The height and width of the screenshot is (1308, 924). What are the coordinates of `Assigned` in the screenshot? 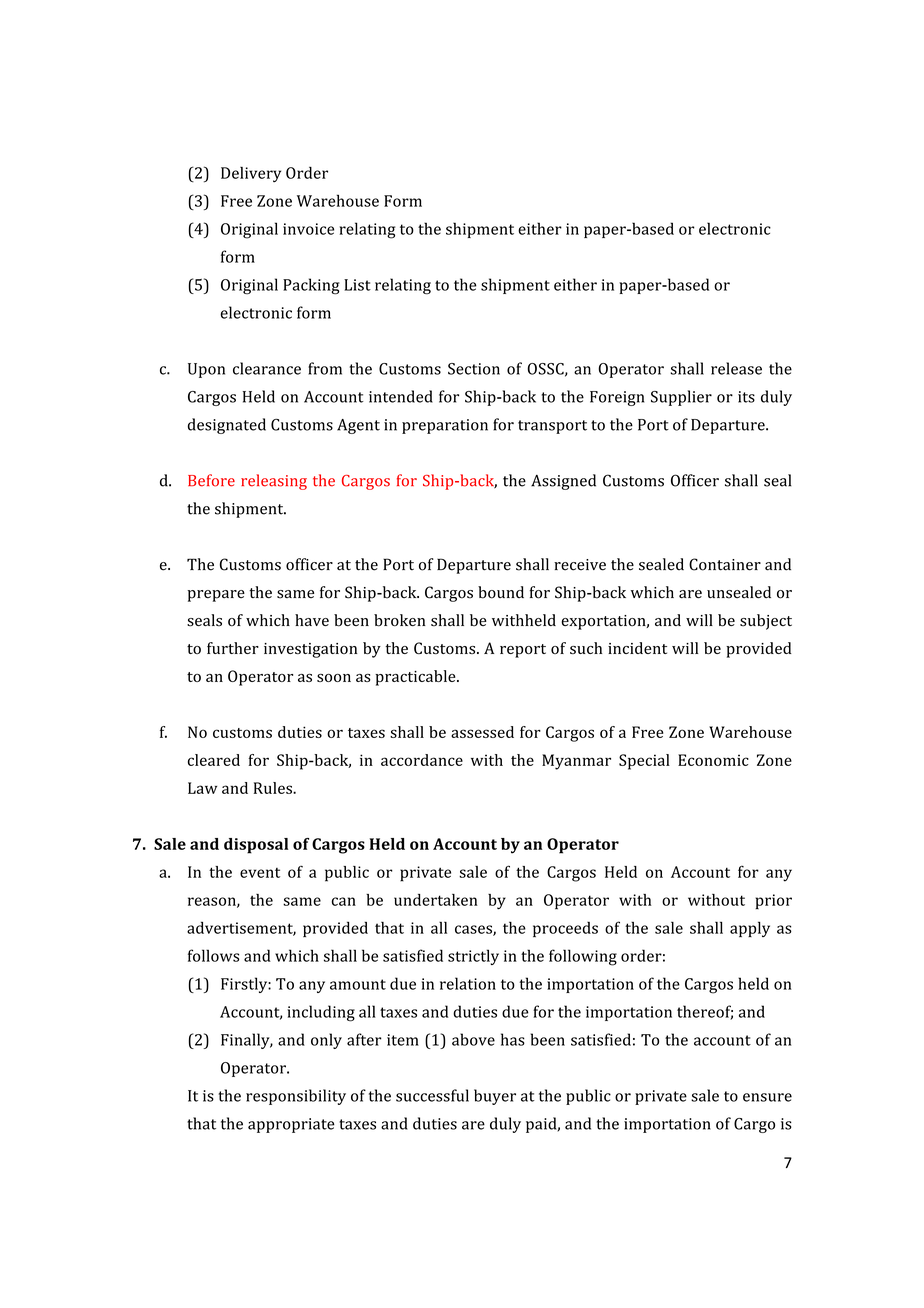 It's located at (563, 482).
